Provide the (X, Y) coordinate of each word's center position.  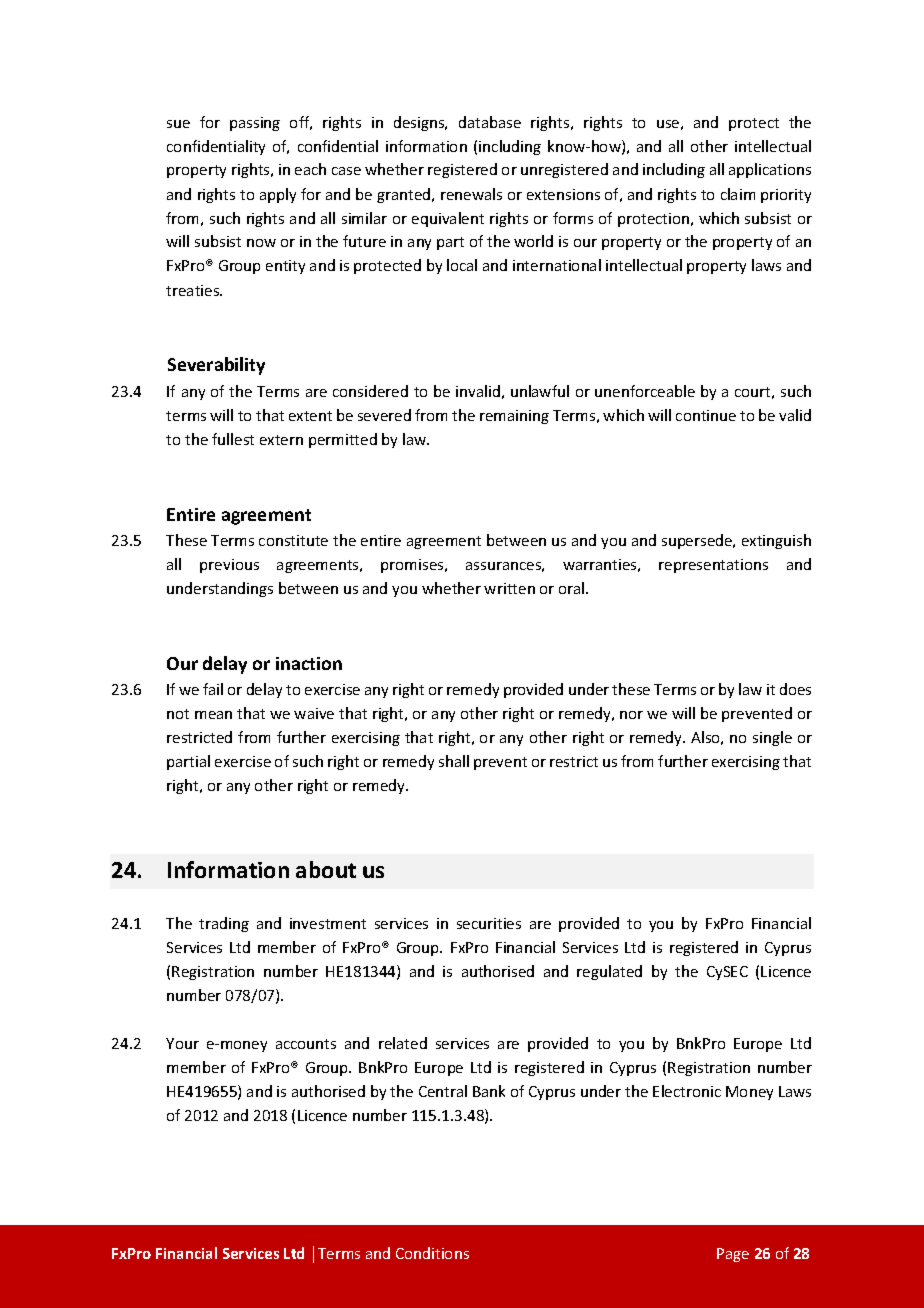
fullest (233, 439)
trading (224, 924)
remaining (514, 417)
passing (255, 124)
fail (213, 689)
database (490, 122)
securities (489, 923)
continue (706, 415)
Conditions (432, 1253)
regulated (609, 972)
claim (738, 194)
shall (454, 761)
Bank (489, 1091)
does (795, 689)
